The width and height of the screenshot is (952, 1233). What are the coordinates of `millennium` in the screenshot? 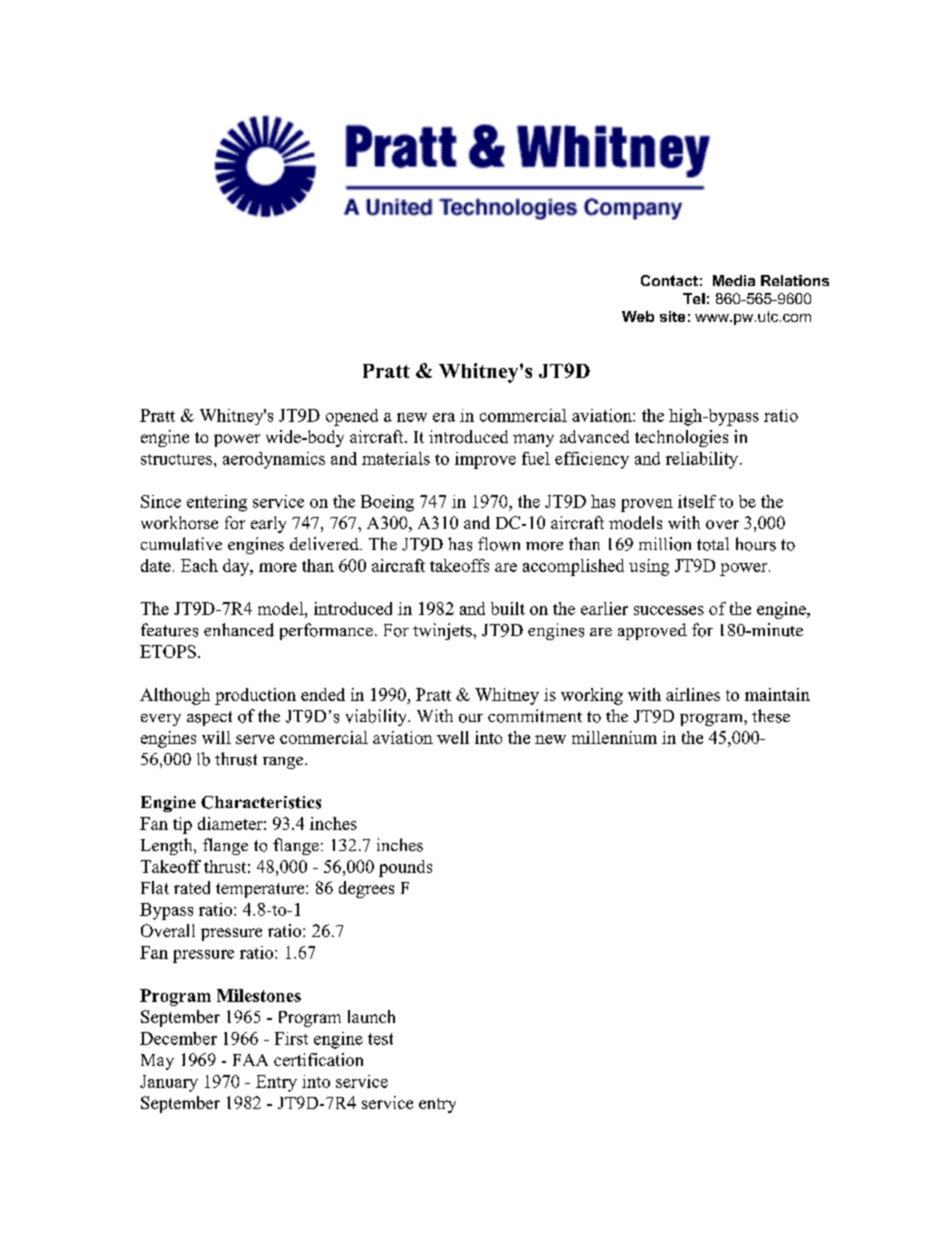 It's located at (614, 737).
